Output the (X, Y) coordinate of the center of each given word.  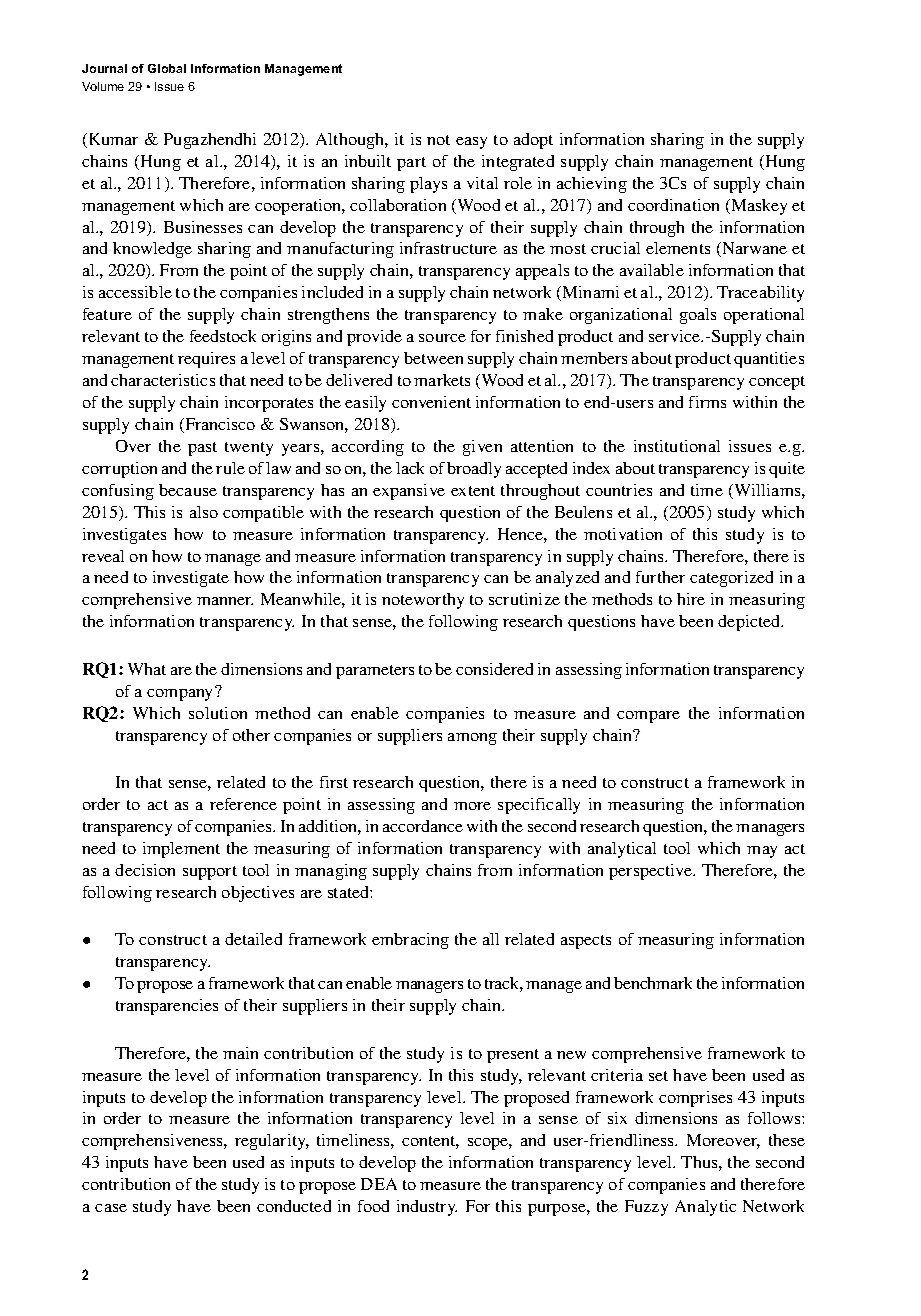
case (111, 1208)
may (762, 852)
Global (167, 68)
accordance (423, 826)
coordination (673, 205)
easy (471, 143)
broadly (474, 470)
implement (181, 850)
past (202, 449)
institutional (677, 446)
